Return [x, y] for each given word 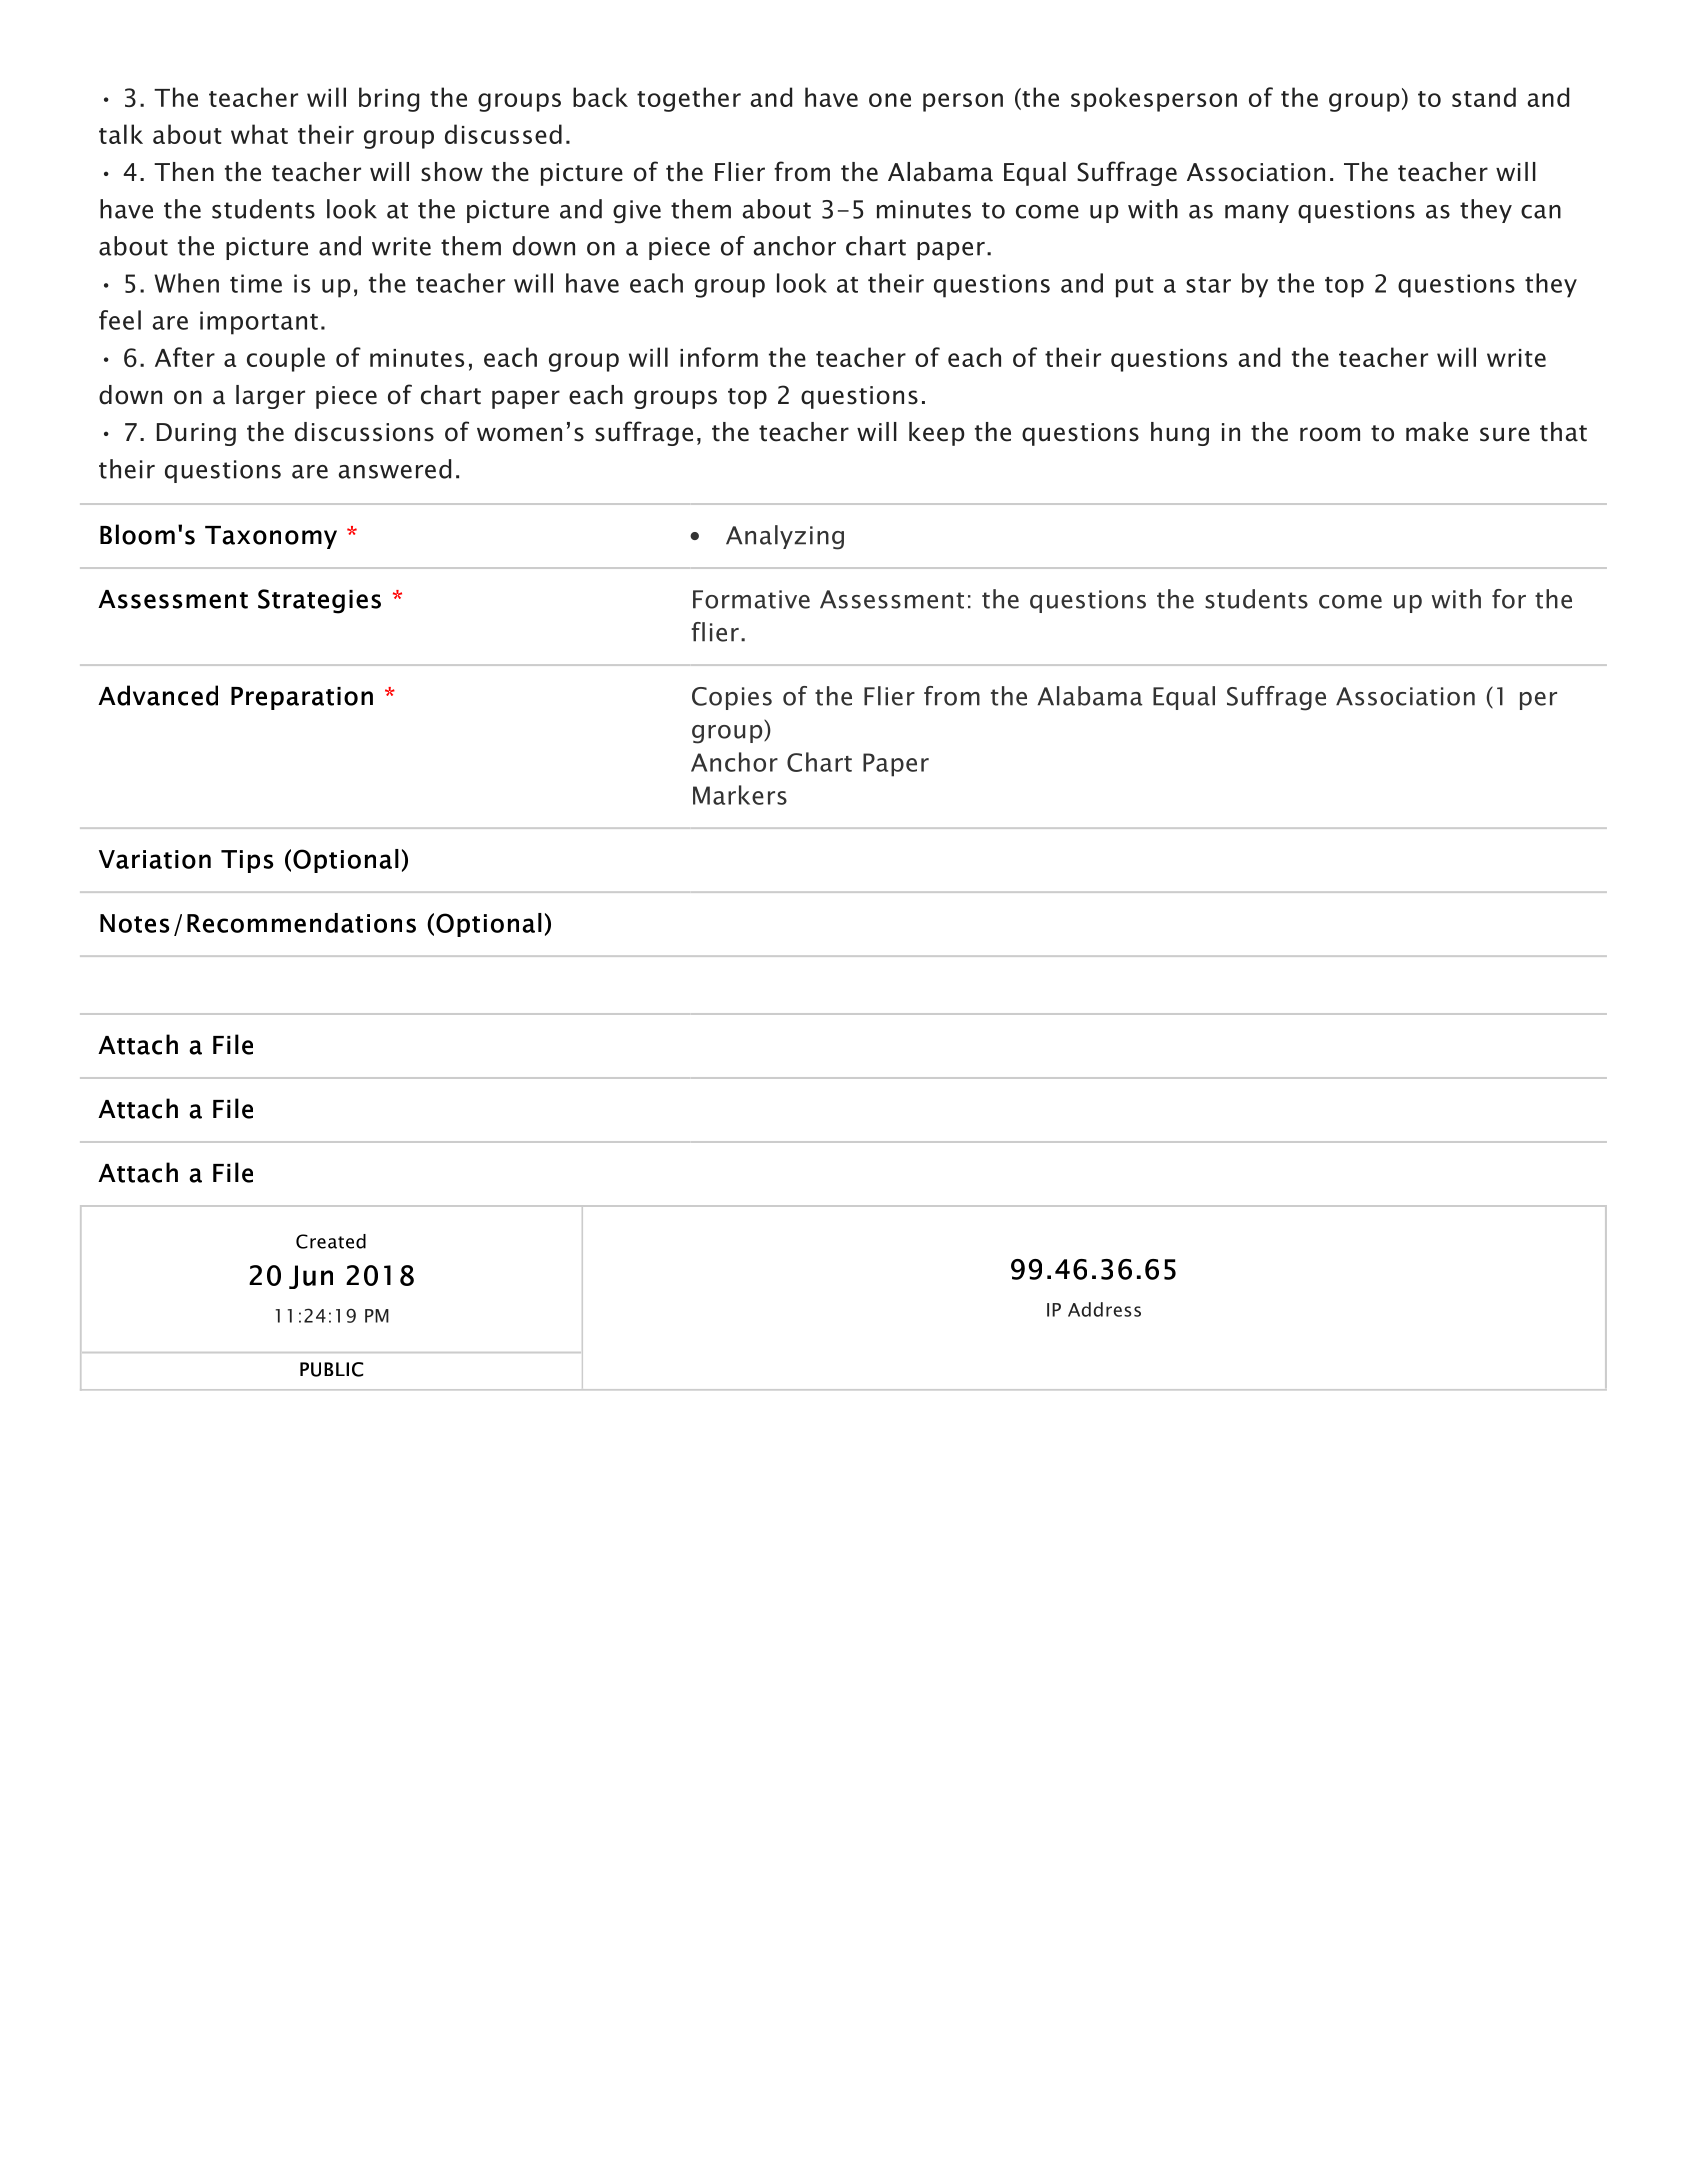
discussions [364, 432]
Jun [311, 1277]
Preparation [302, 698]
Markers [740, 795]
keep [937, 434]
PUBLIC [331, 1369]
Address [1104, 1309]
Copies [732, 698]
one [890, 100]
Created [331, 1241]
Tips [247, 861]
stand [1484, 97]
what [259, 134]
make [1437, 432]
